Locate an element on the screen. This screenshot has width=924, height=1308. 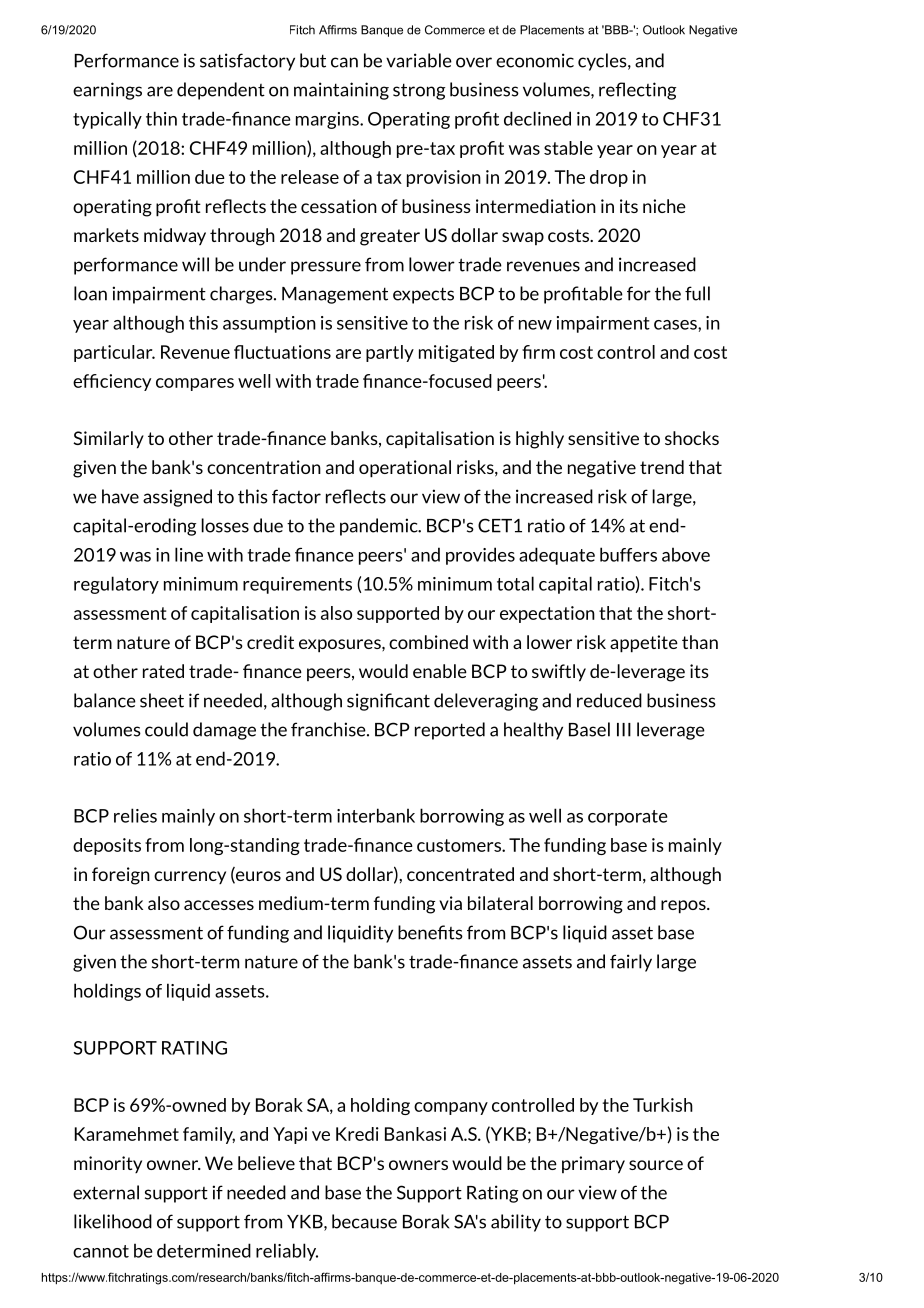
customers is located at coordinates (460, 845).
